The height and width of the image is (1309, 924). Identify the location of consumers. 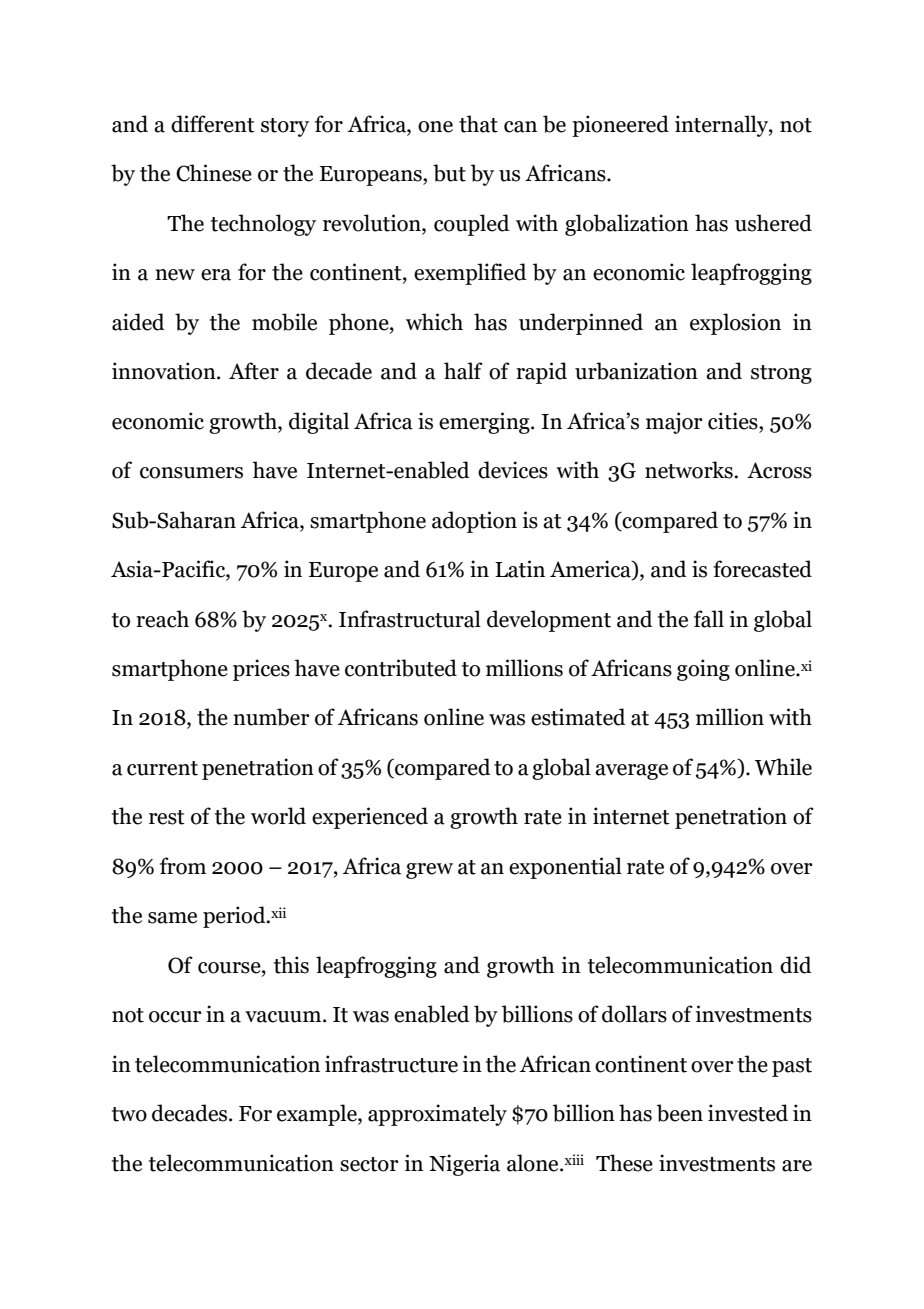
(191, 473).
